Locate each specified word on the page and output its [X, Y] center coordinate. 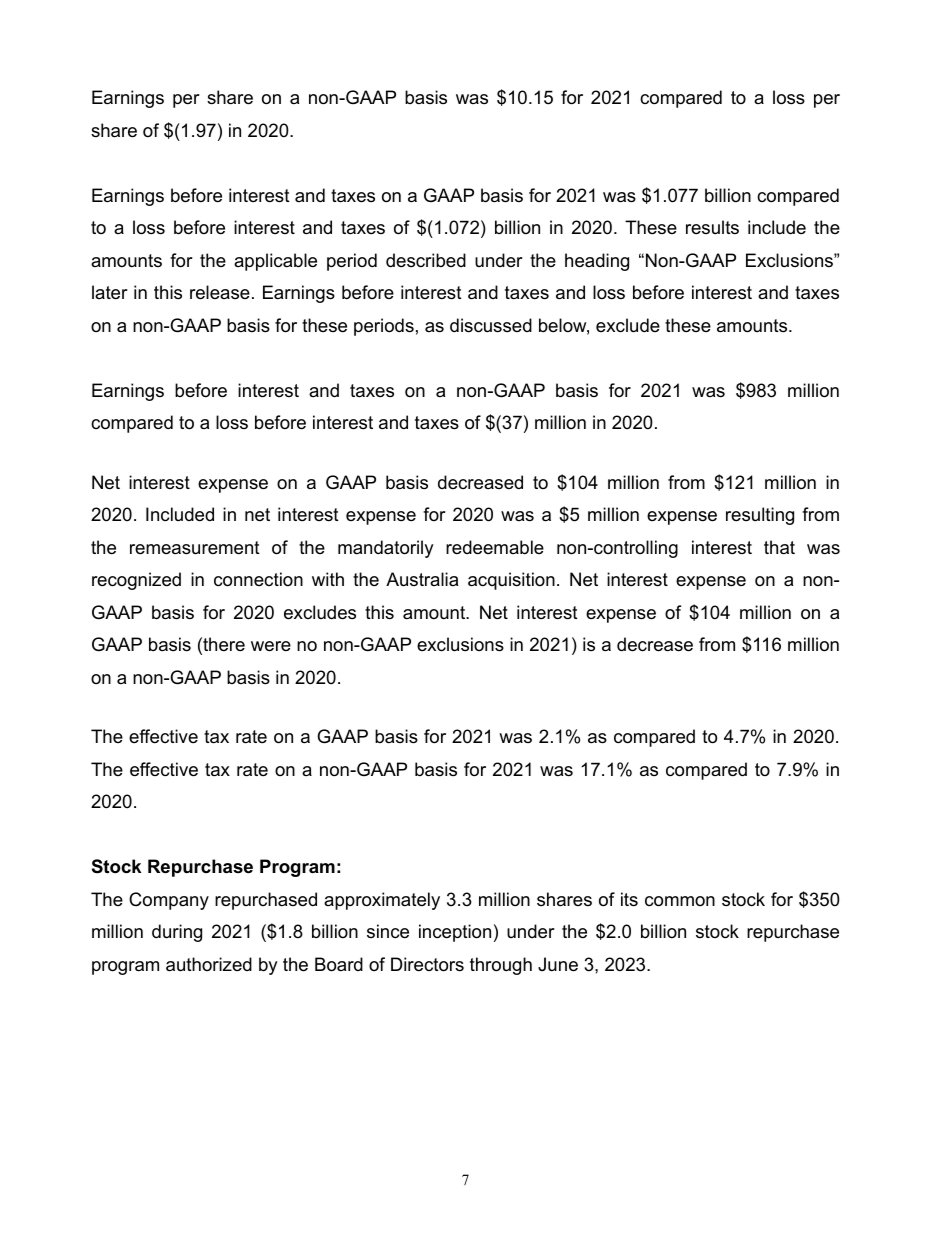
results [712, 227]
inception [455, 933]
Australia [422, 579]
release [220, 292]
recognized [136, 581]
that [779, 547]
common [680, 901]
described [426, 260]
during [177, 933]
